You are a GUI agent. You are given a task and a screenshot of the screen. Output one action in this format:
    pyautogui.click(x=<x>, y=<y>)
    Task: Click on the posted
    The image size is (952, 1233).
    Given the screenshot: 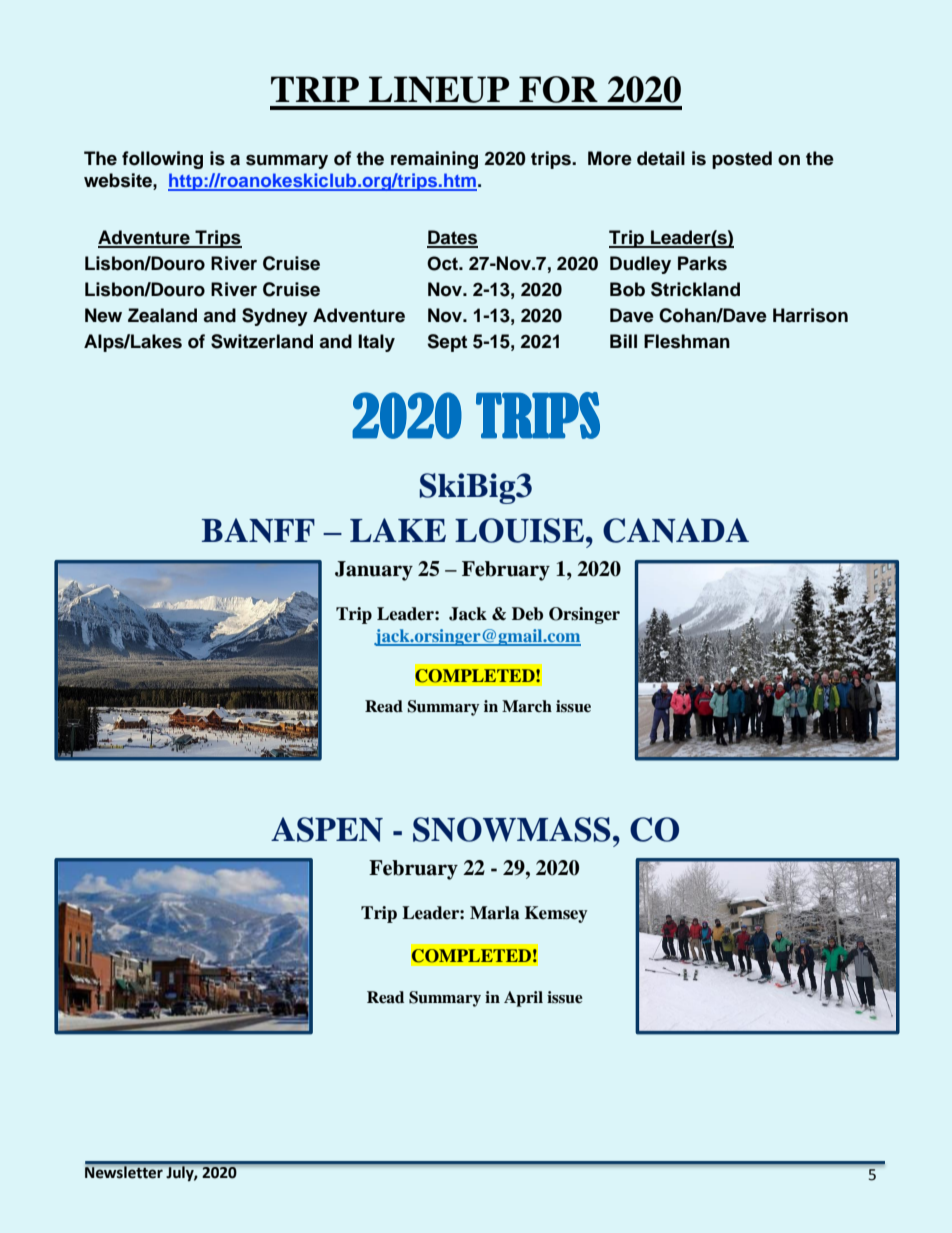 What is the action you would take?
    pyautogui.click(x=742, y=160)
